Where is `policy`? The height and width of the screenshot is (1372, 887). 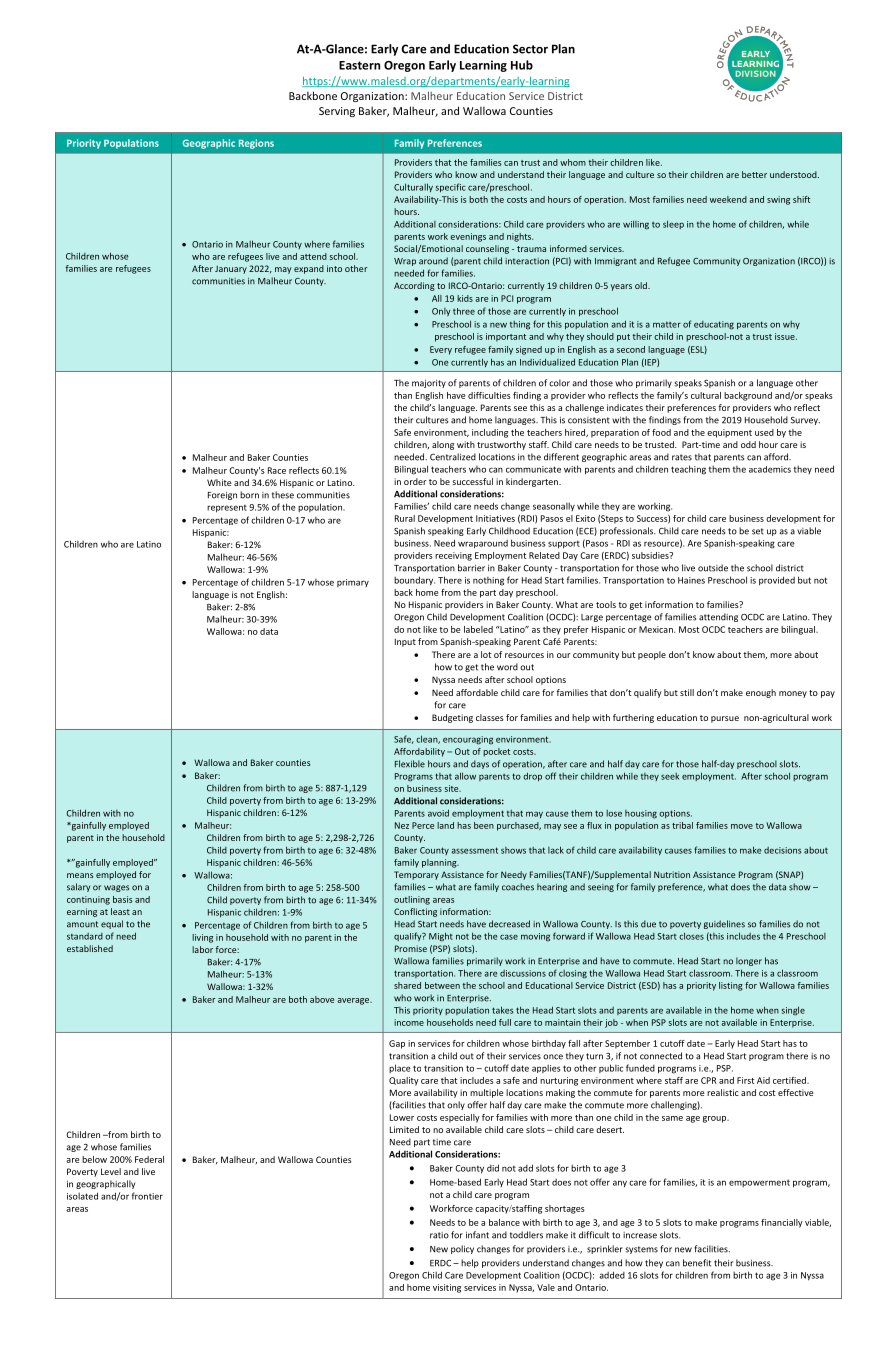
policy is located at coordinates (462, 1249).
